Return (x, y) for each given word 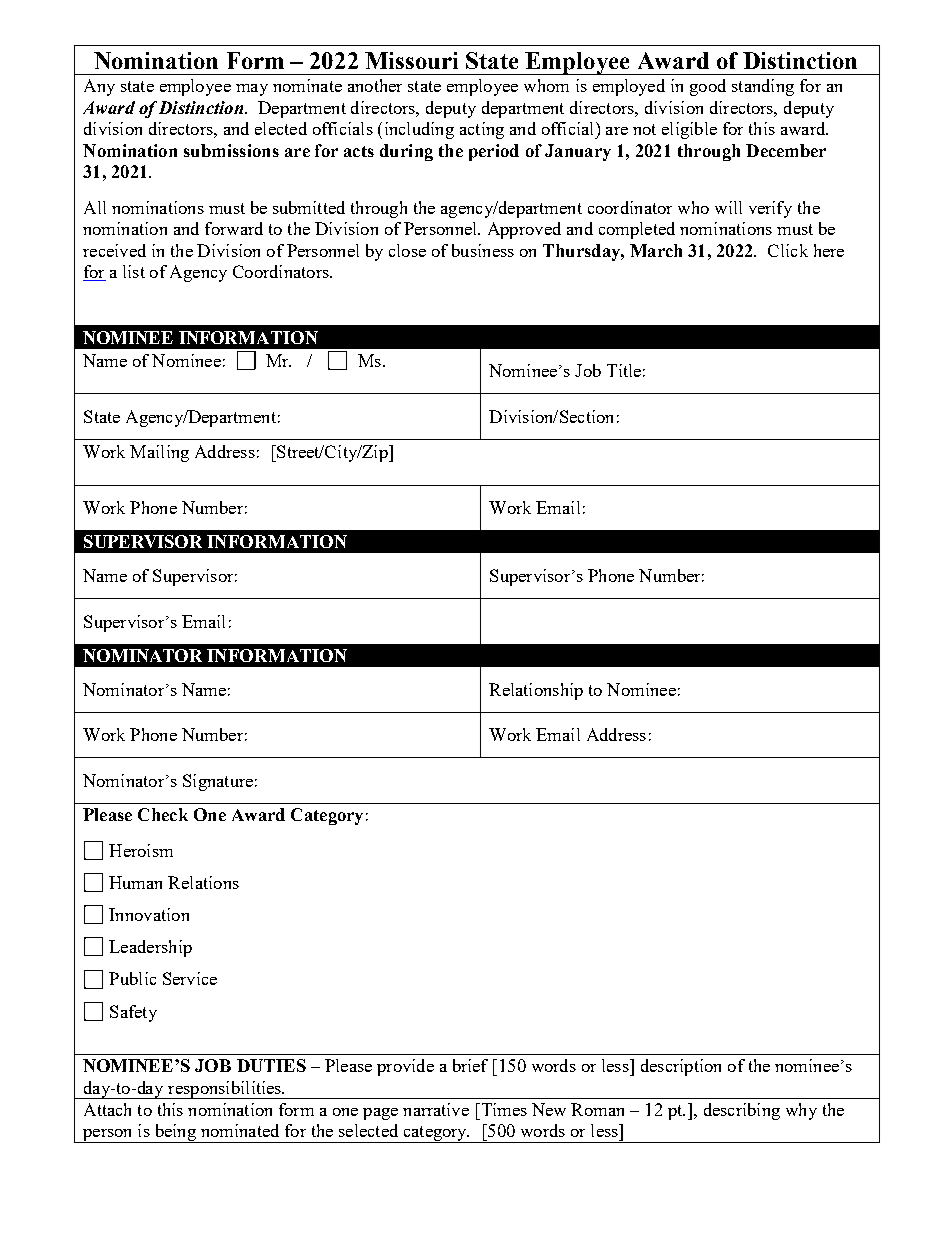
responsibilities (224, 1090)
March (656, 250)
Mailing (159, 453)
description (681, 1067)
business (483, 250)
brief (470, 1065)
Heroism (141, 850)
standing (763, 87)
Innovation (149, 914)
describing (742, 1111)
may (252, 90)
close (407, 250)
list (134, 271)
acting (482, 130)
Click (788, 250)
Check (163, 814)
